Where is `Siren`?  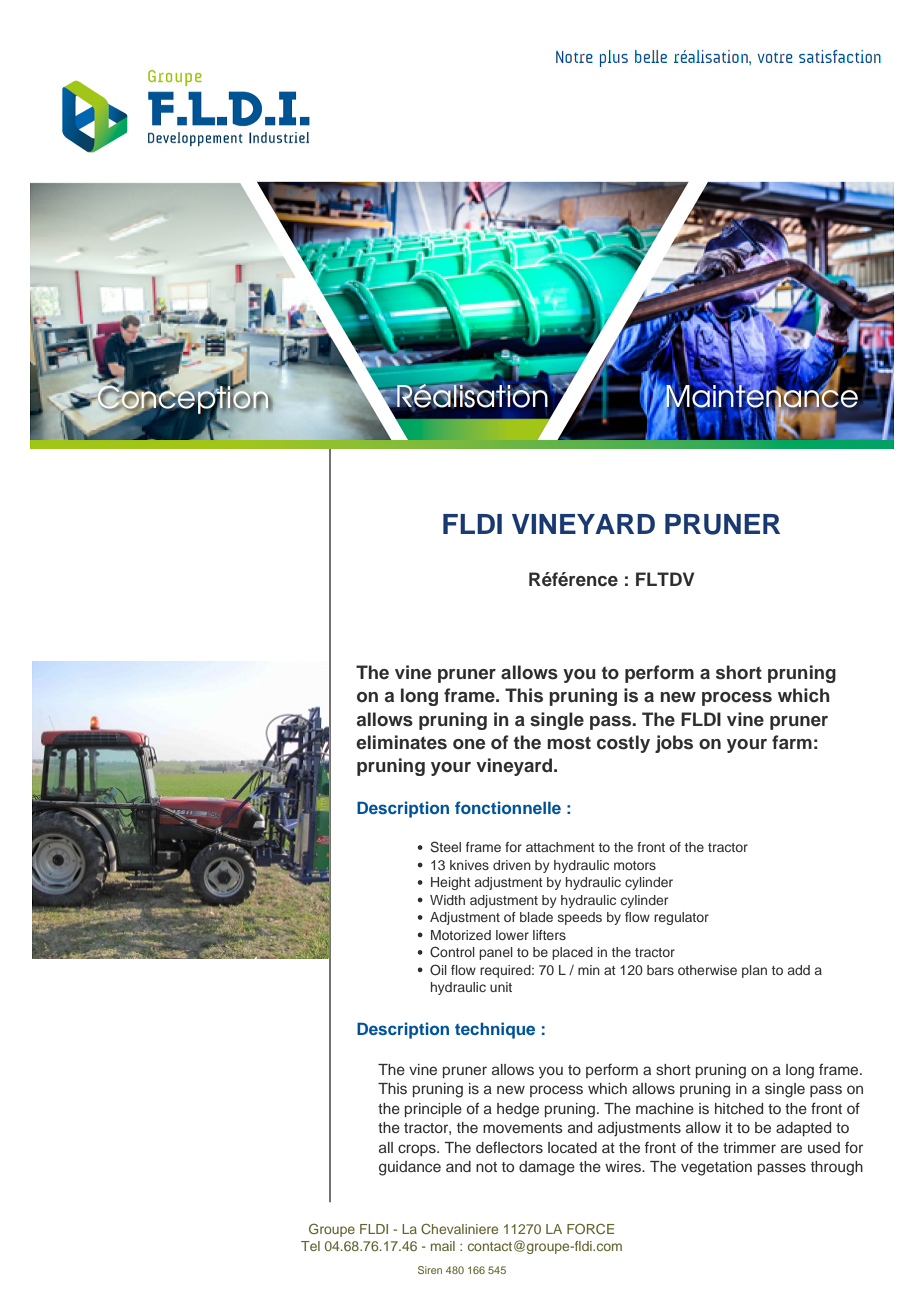
Siren is located at coordinates (430, 1270).
